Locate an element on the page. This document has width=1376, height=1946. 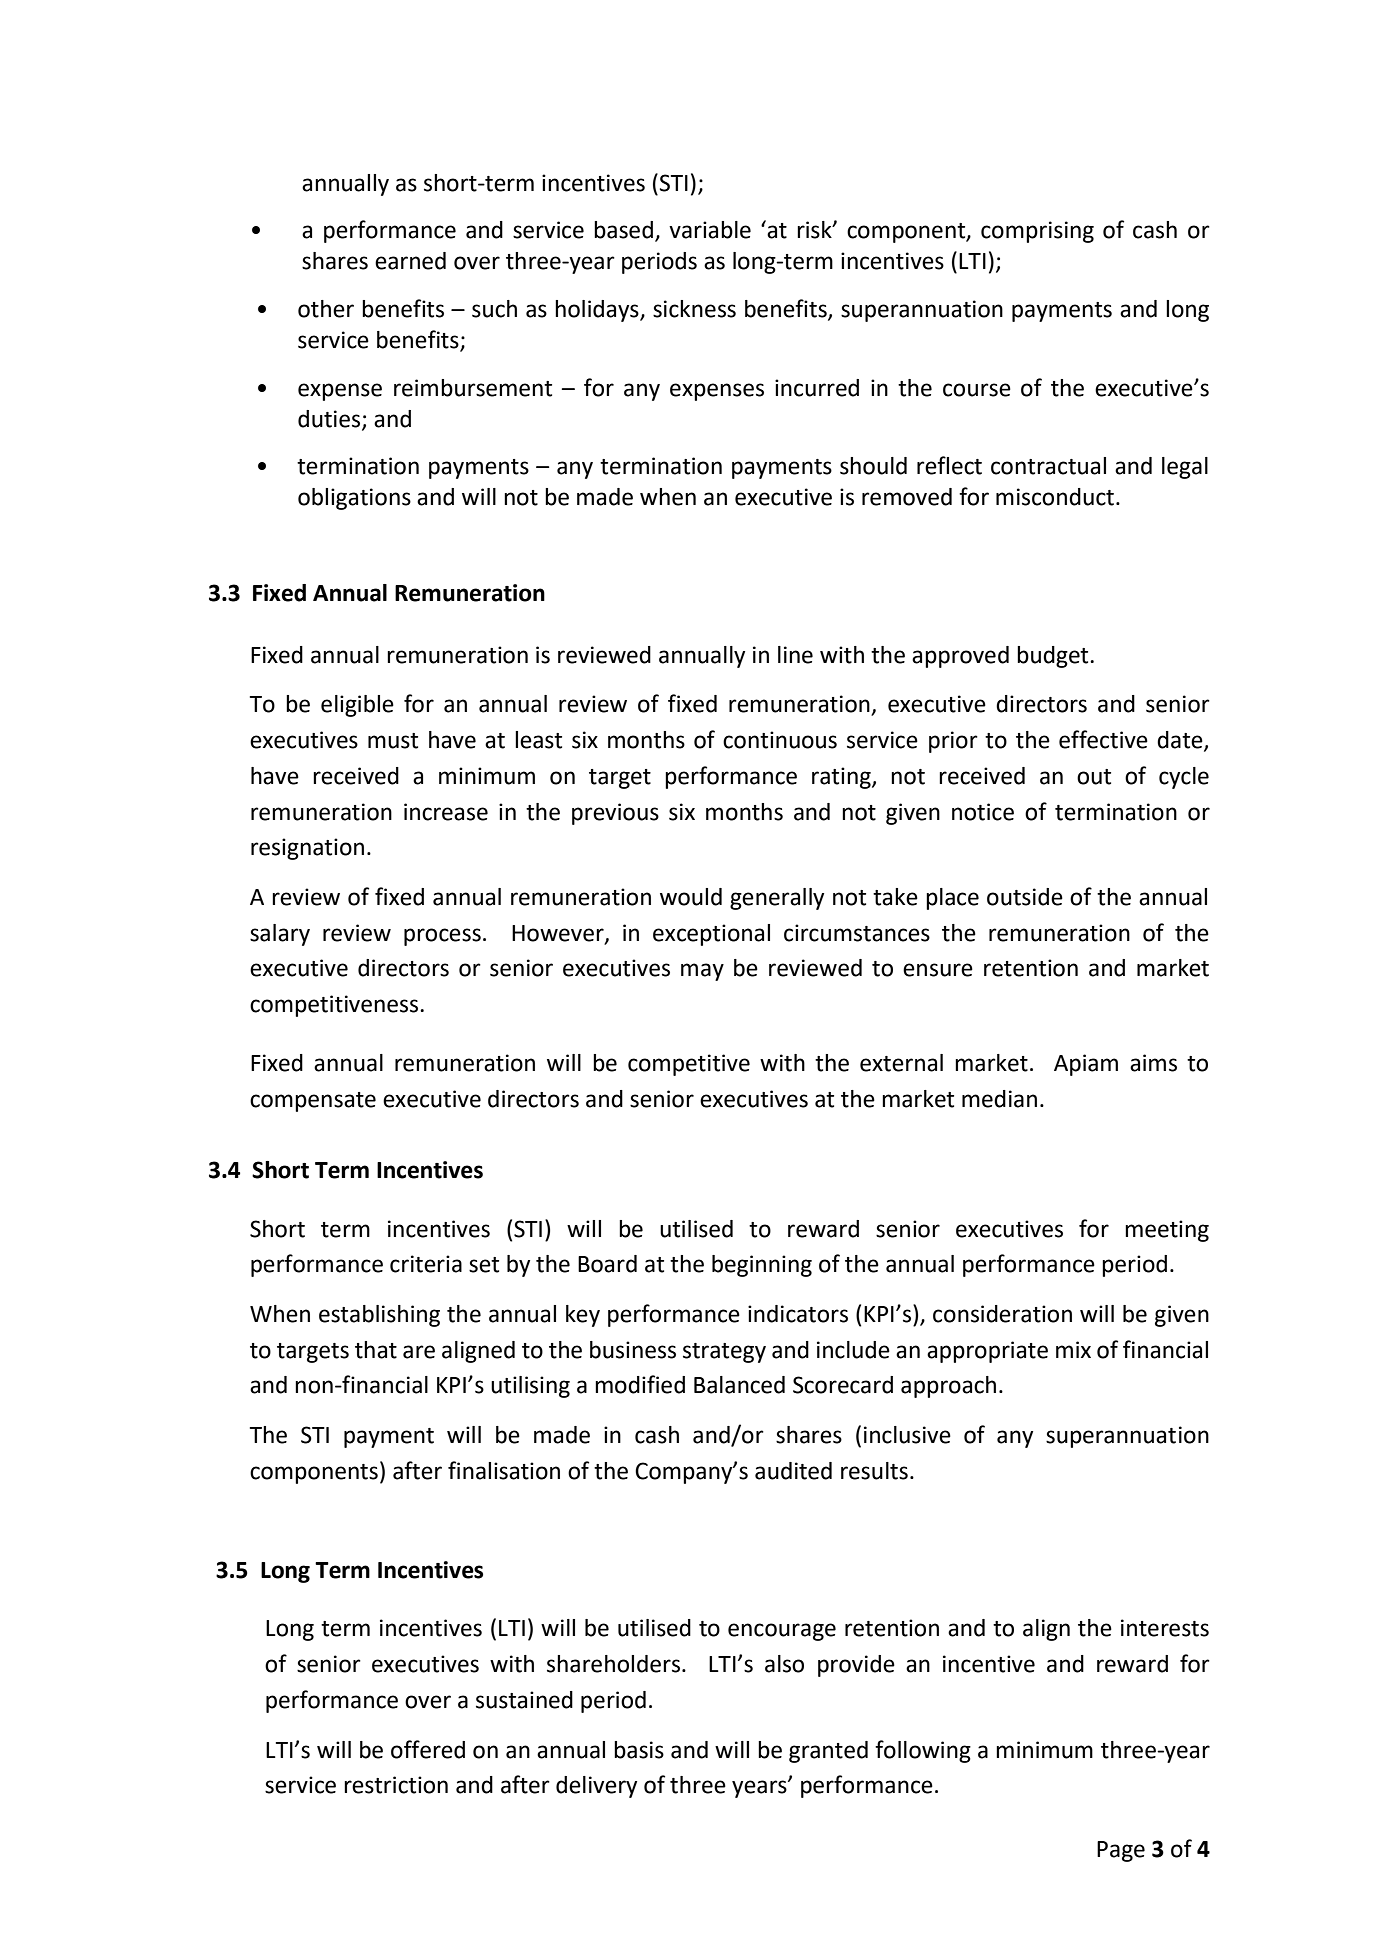
sickness is located at coordinates (694, 309).
